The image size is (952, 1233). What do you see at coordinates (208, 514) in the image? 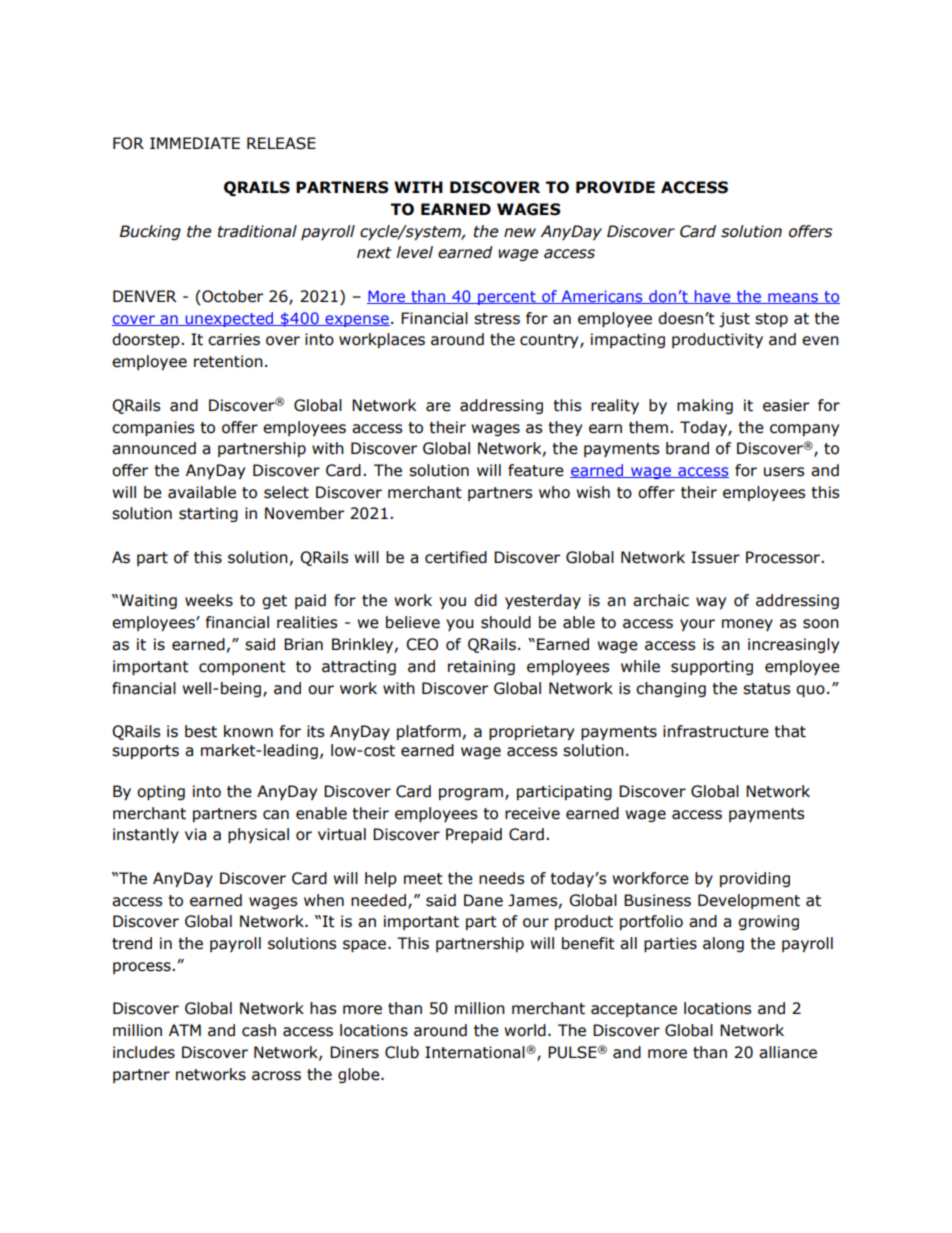
I see `starting` at bounding box center [208, 514].
